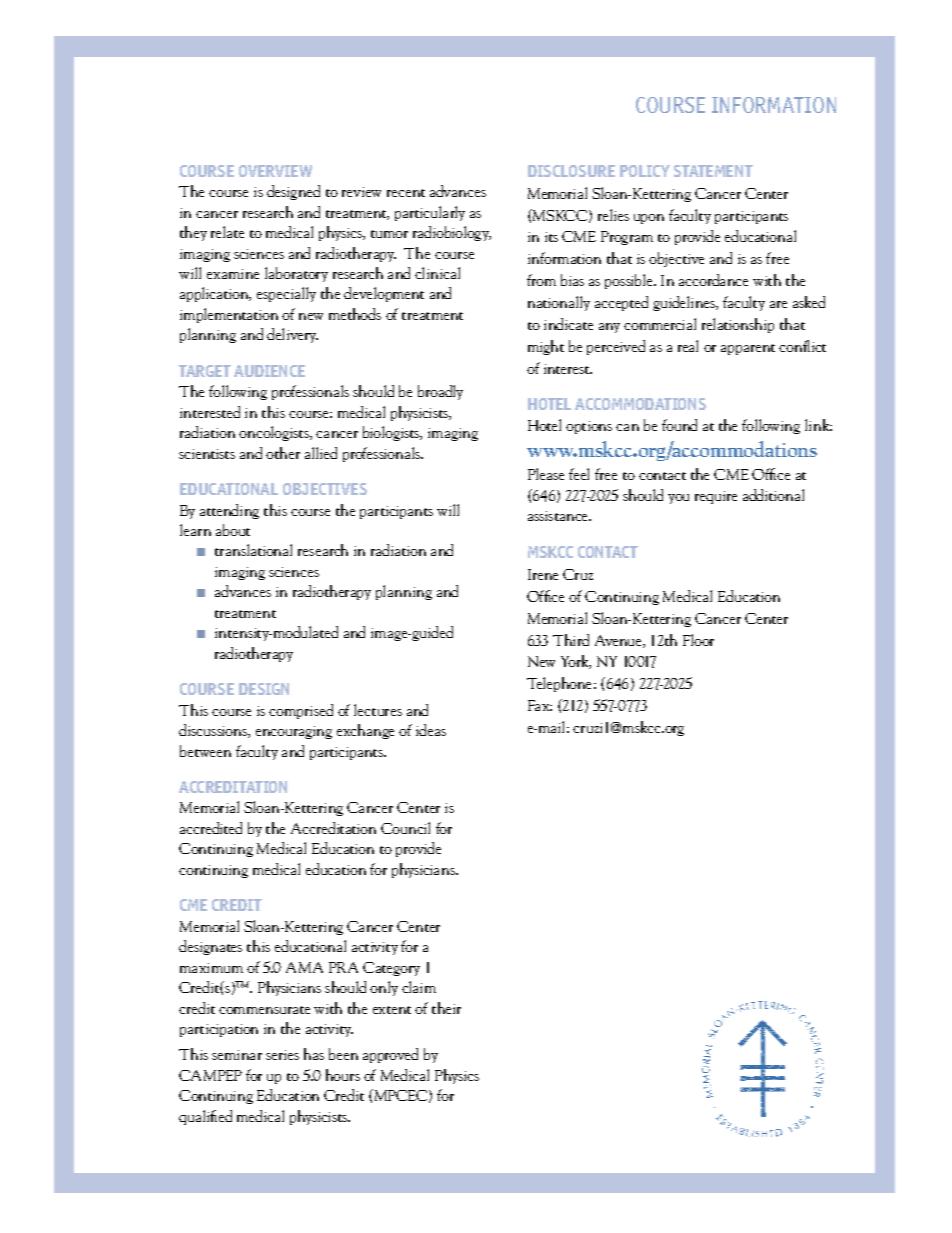 This screenshot has height=1233, width=952. Describe the element at coordinates (698, 640) in the screenshot. I see `Floor` at that location.
